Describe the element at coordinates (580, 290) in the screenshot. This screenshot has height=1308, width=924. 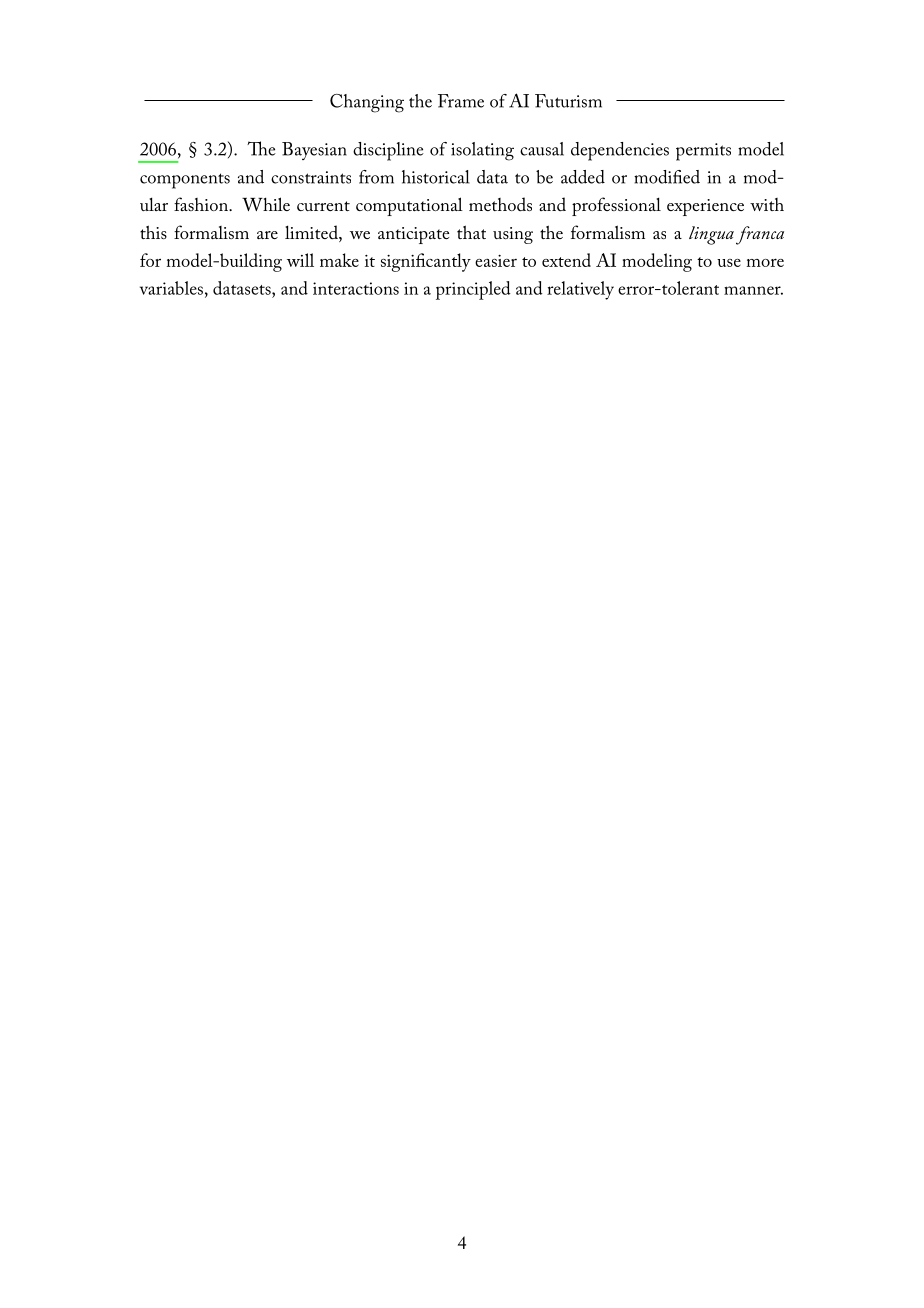
I see `relatively` at that location.
